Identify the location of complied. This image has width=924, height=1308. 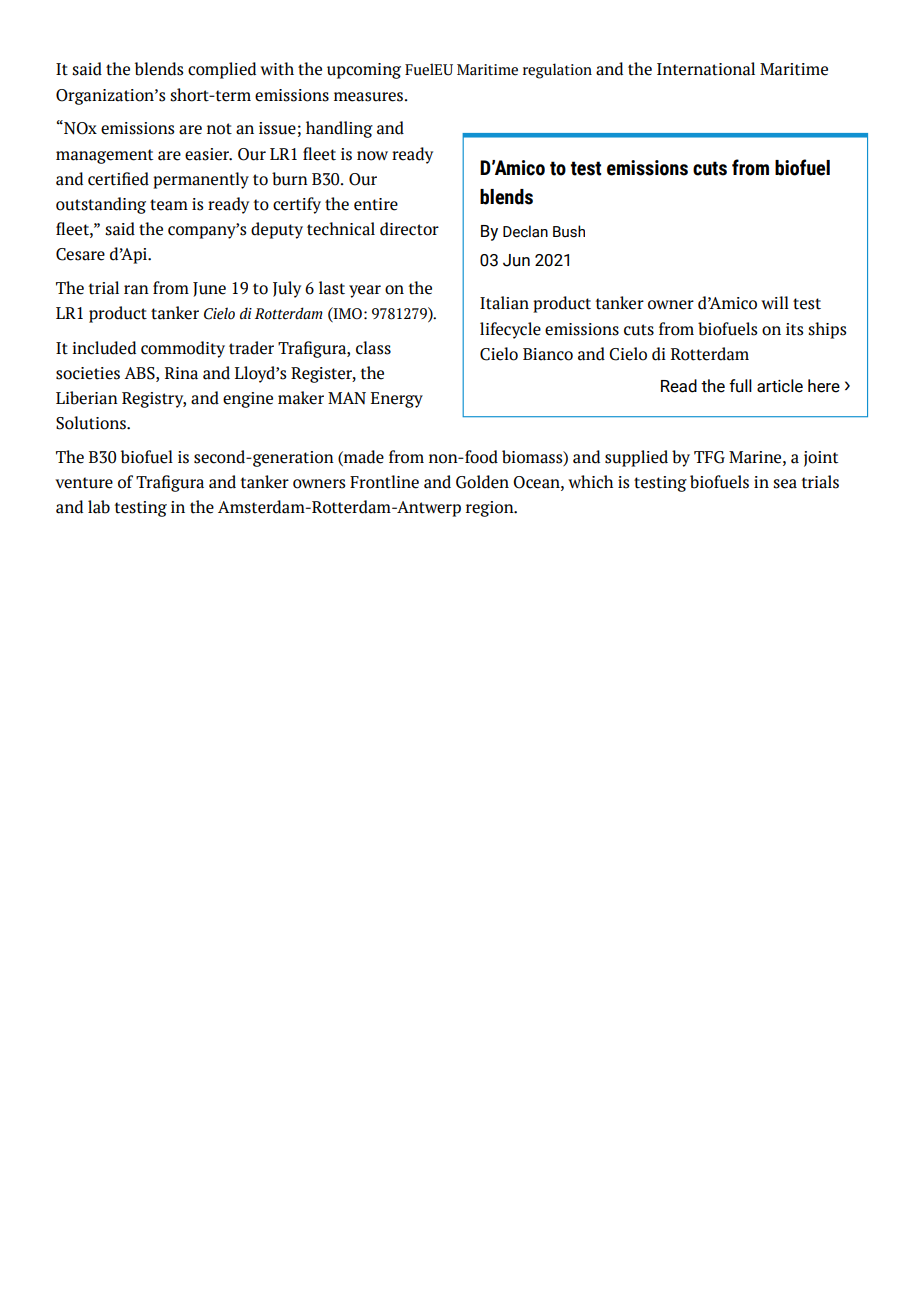
(222, 70).
